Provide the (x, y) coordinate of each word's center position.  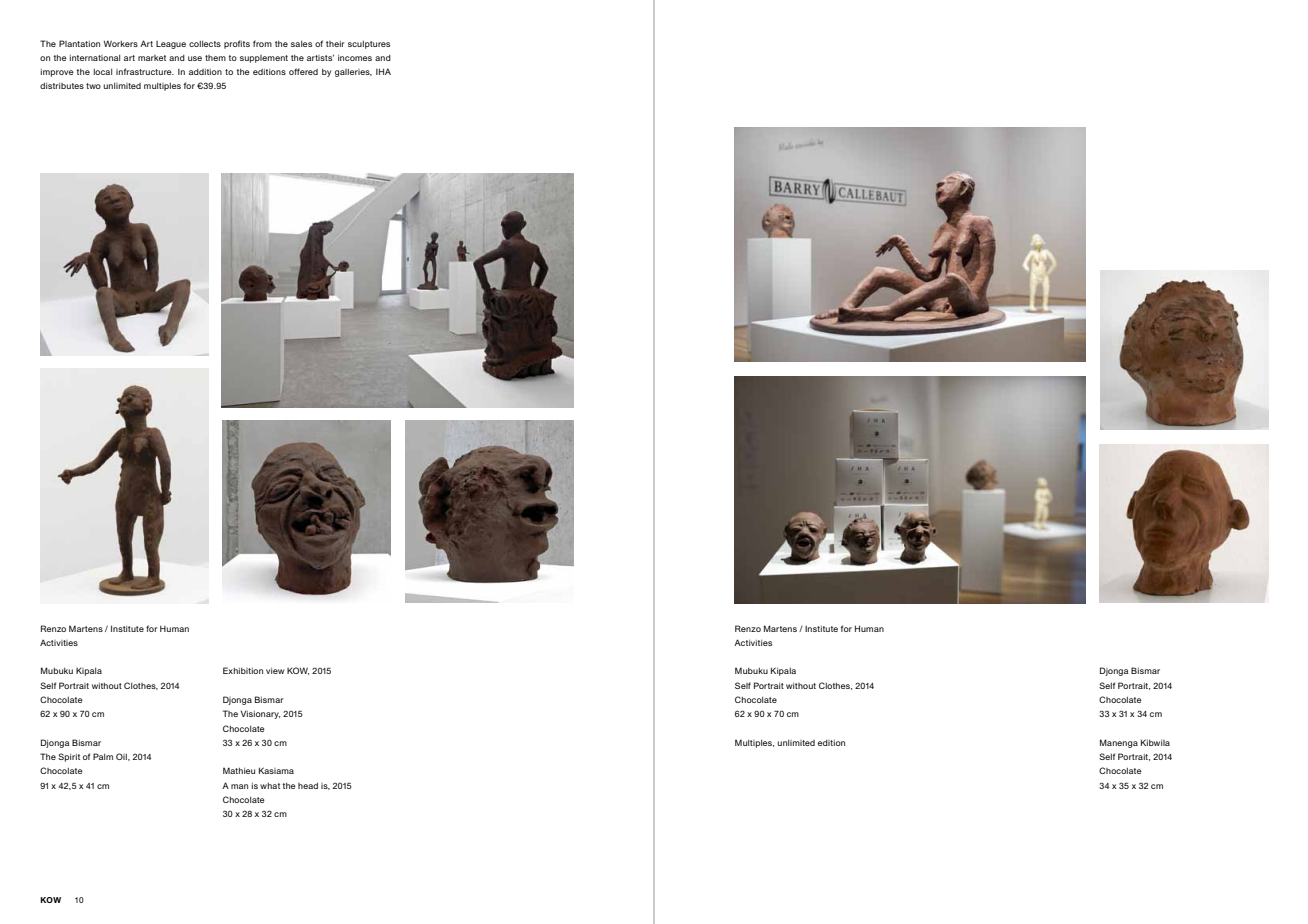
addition (205, 72)
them (215, 58)
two (93, 86)
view (275, 671)
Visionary (260, 715)
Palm (103, 756)
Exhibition (243, 670)
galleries (353, 73)
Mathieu (239, 770)
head (308, 785)
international (95, 58)
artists (320, 57)
